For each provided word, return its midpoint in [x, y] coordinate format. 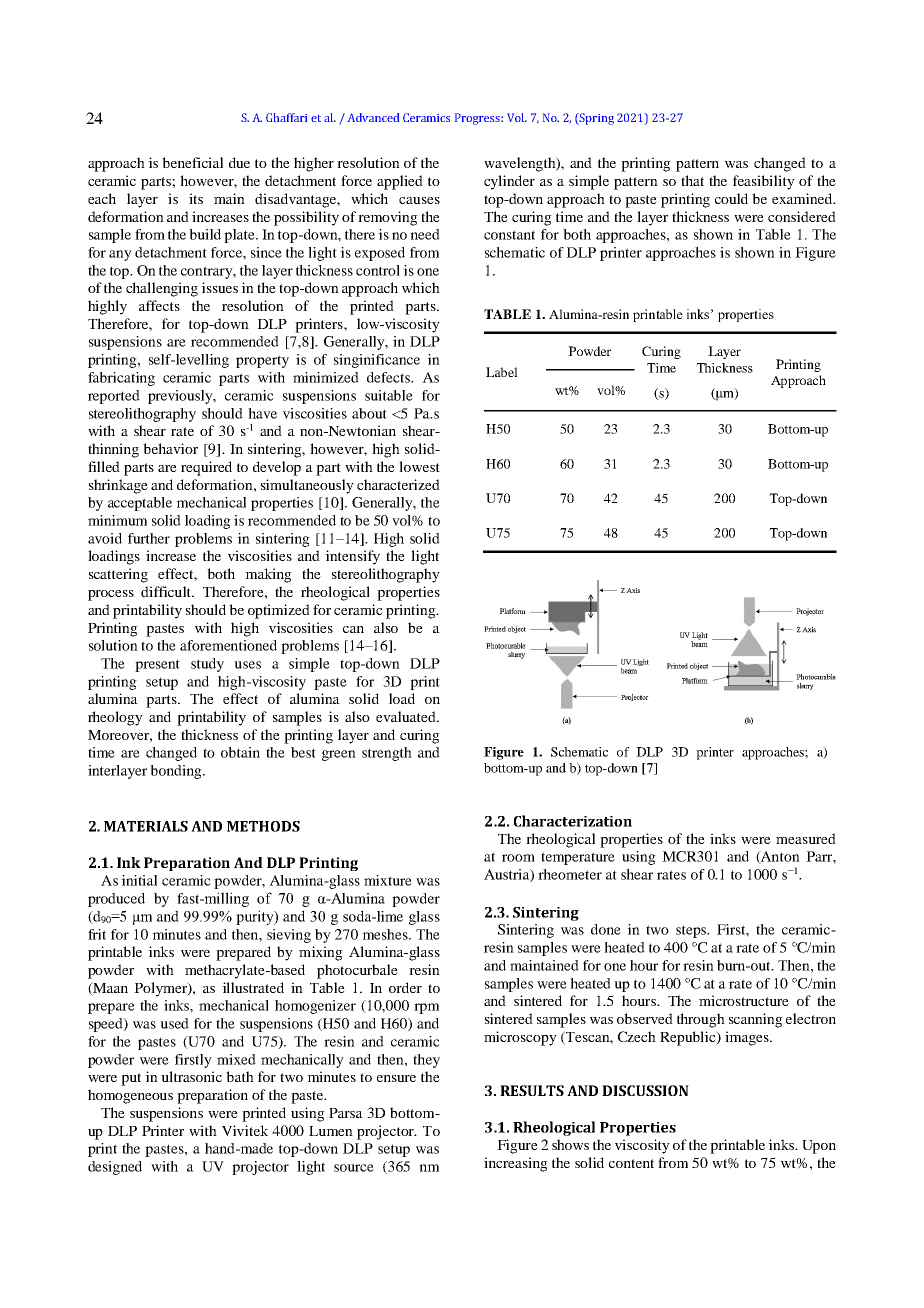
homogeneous [130, 1096]
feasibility [764, 182]
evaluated [407, 716]
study [207, 665]
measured [806, 838]
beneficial [192, 162]
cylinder [509, 182]
